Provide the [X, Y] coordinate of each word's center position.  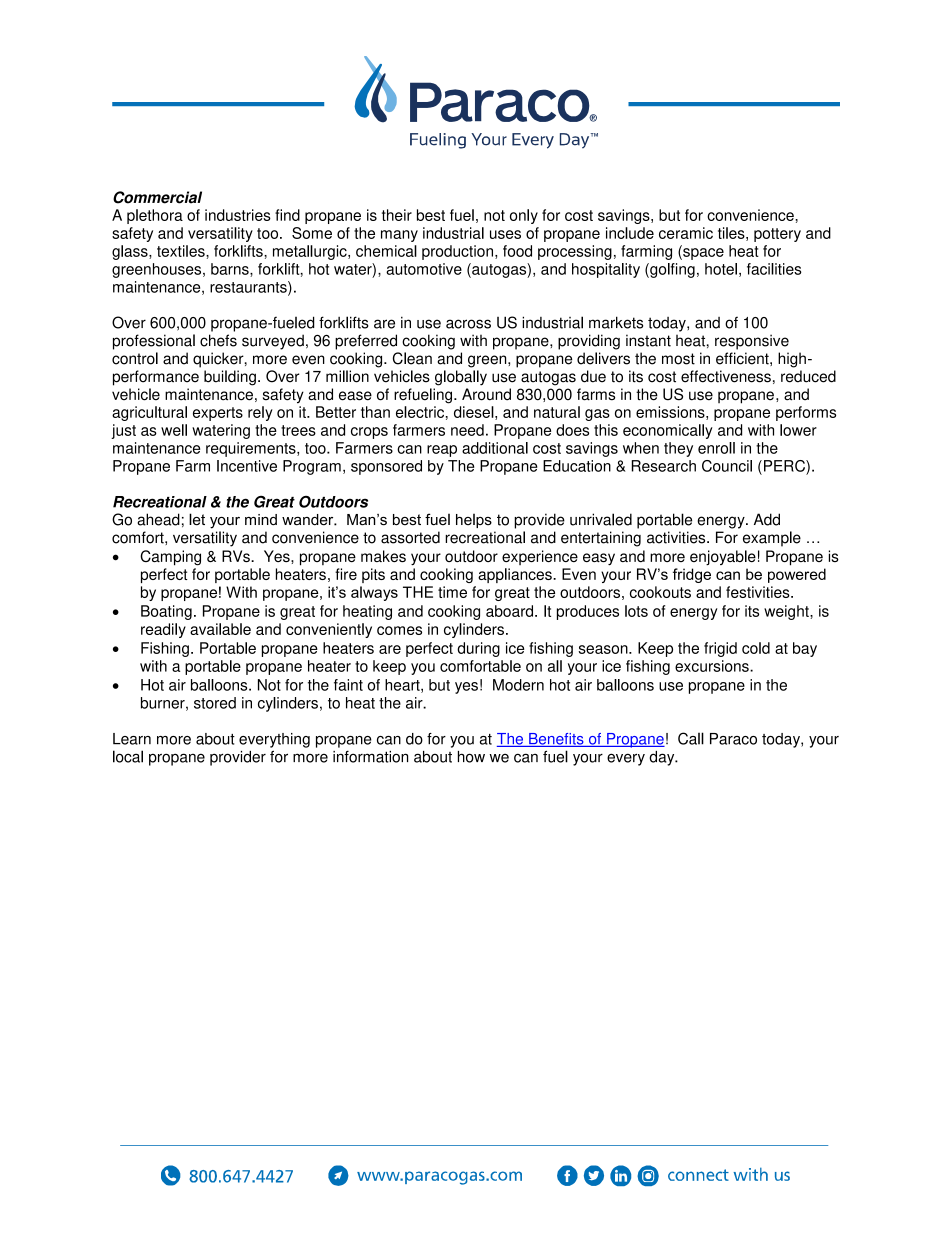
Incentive [247, 466]
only [524, 216]
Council [727, 466]
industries [238, 215]
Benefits [556, 740]
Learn [132, 739]
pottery [777, 235]
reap [442, 451]
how [471, 757]
